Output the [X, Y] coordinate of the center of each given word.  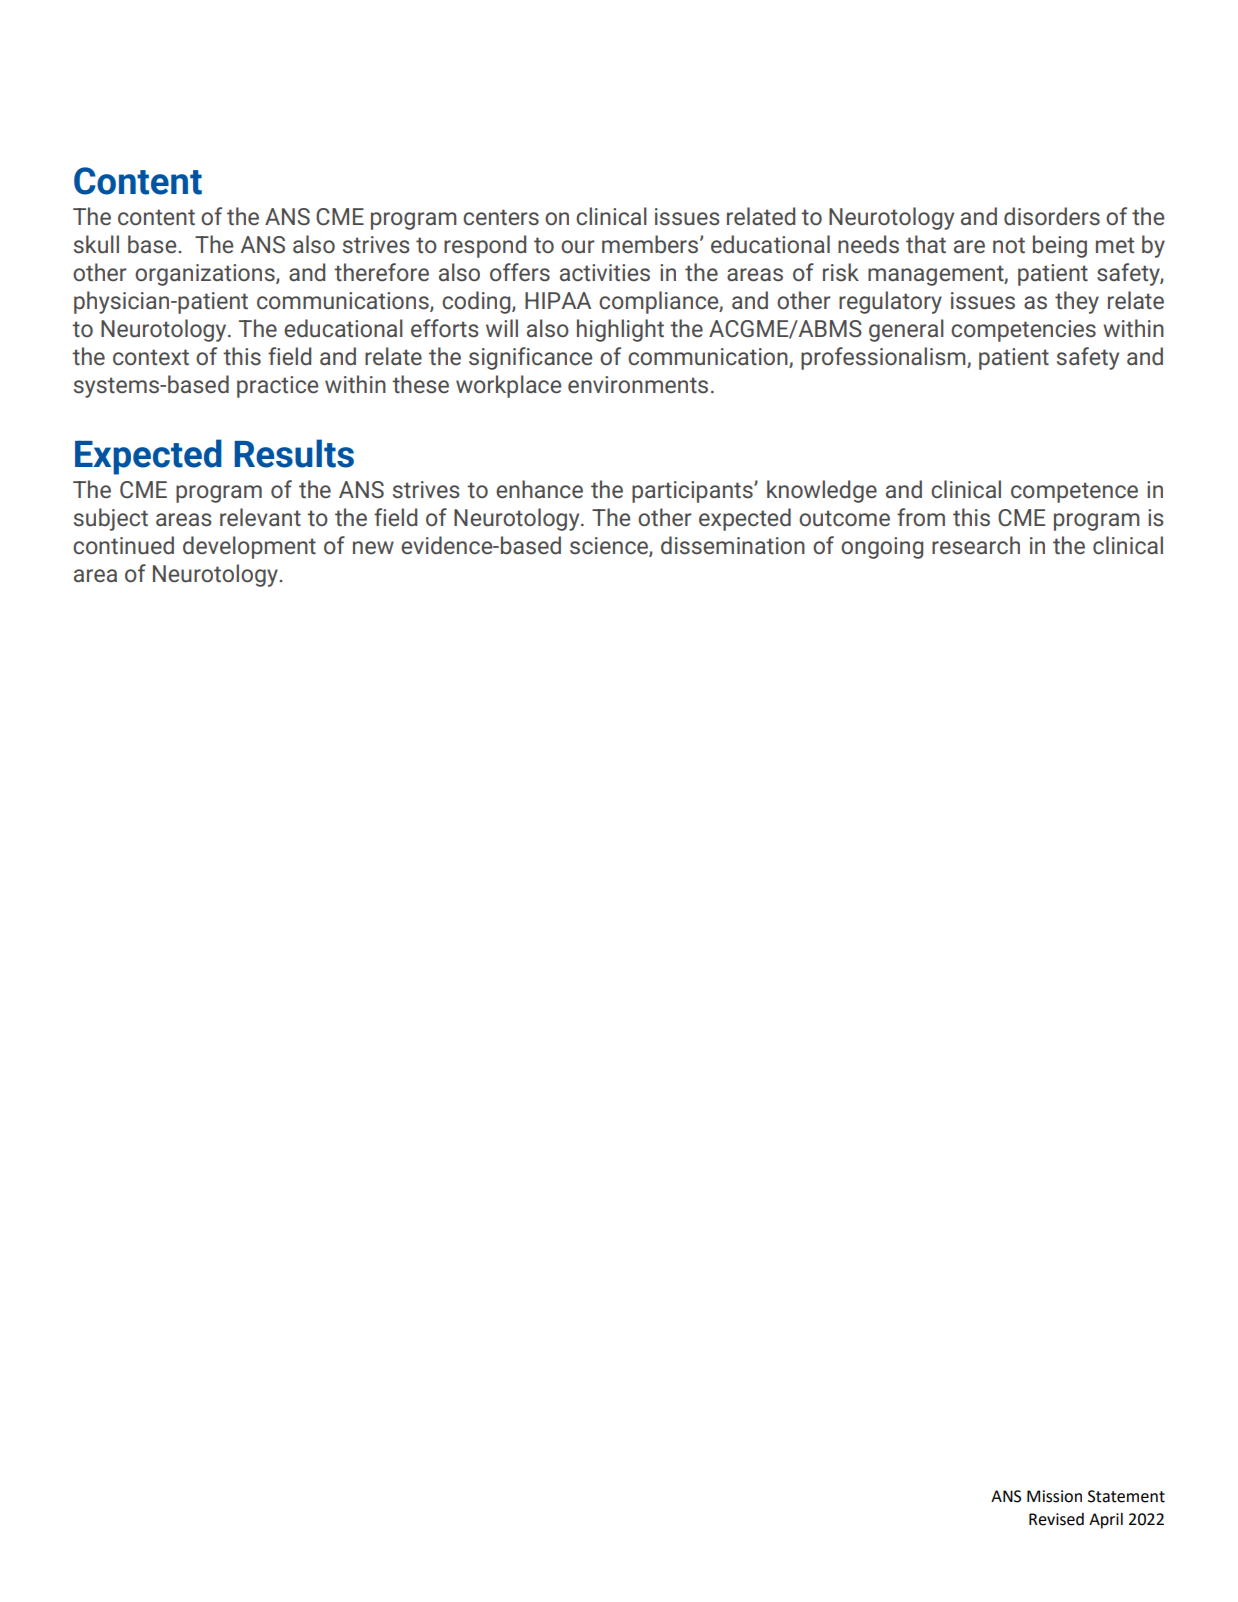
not [1009, 245]
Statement [1126, 1496]
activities [605, 273]
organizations [206, 275]
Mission [1054, 1496]
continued [123, 545]
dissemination [733, 545]
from [921, 517]
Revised [1056, 1519]
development [249, 547]
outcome [844, 518]
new [373, 547]
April [1106, 1520]
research [976, 545]
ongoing [882, 548]
